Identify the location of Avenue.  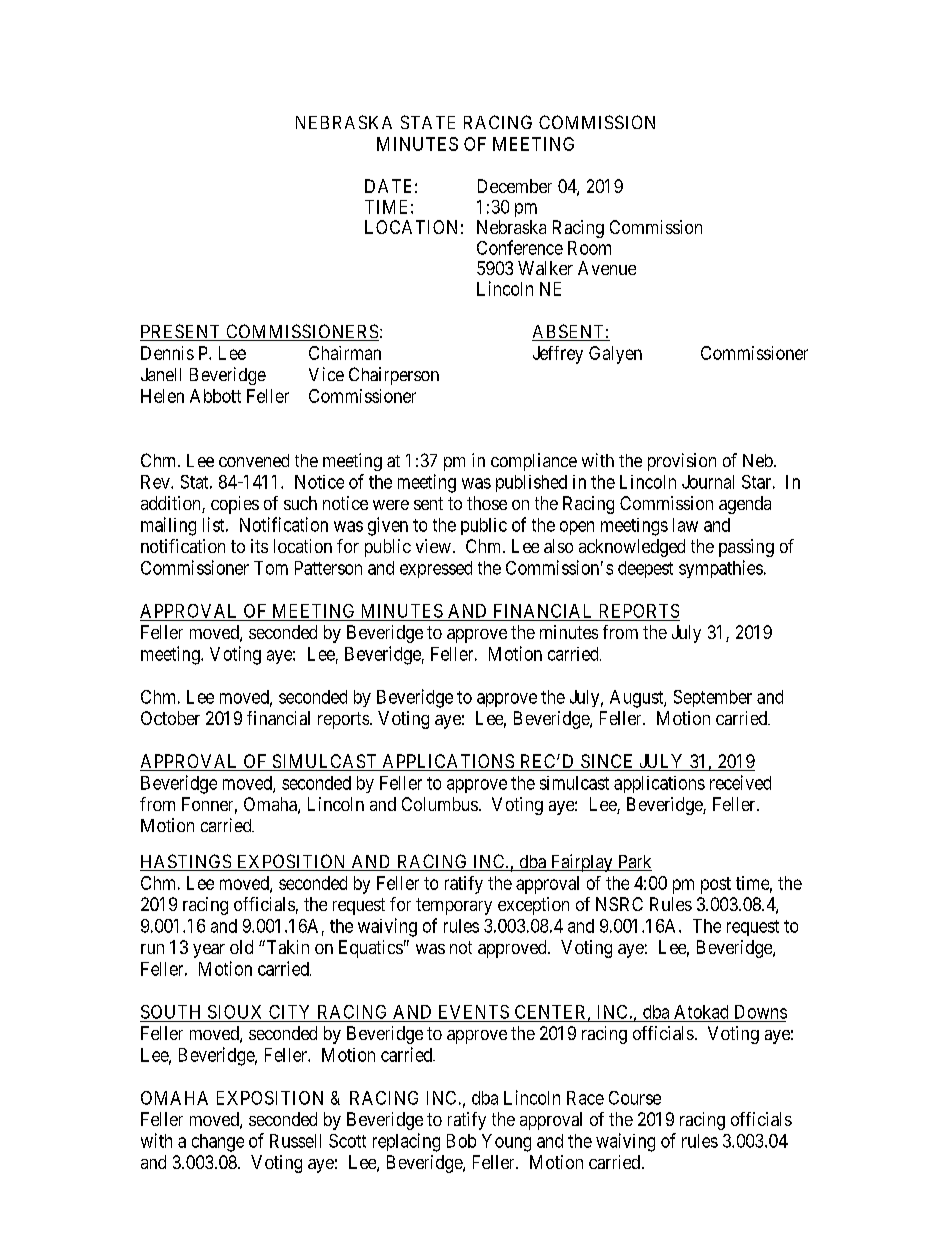
(607, 268).
